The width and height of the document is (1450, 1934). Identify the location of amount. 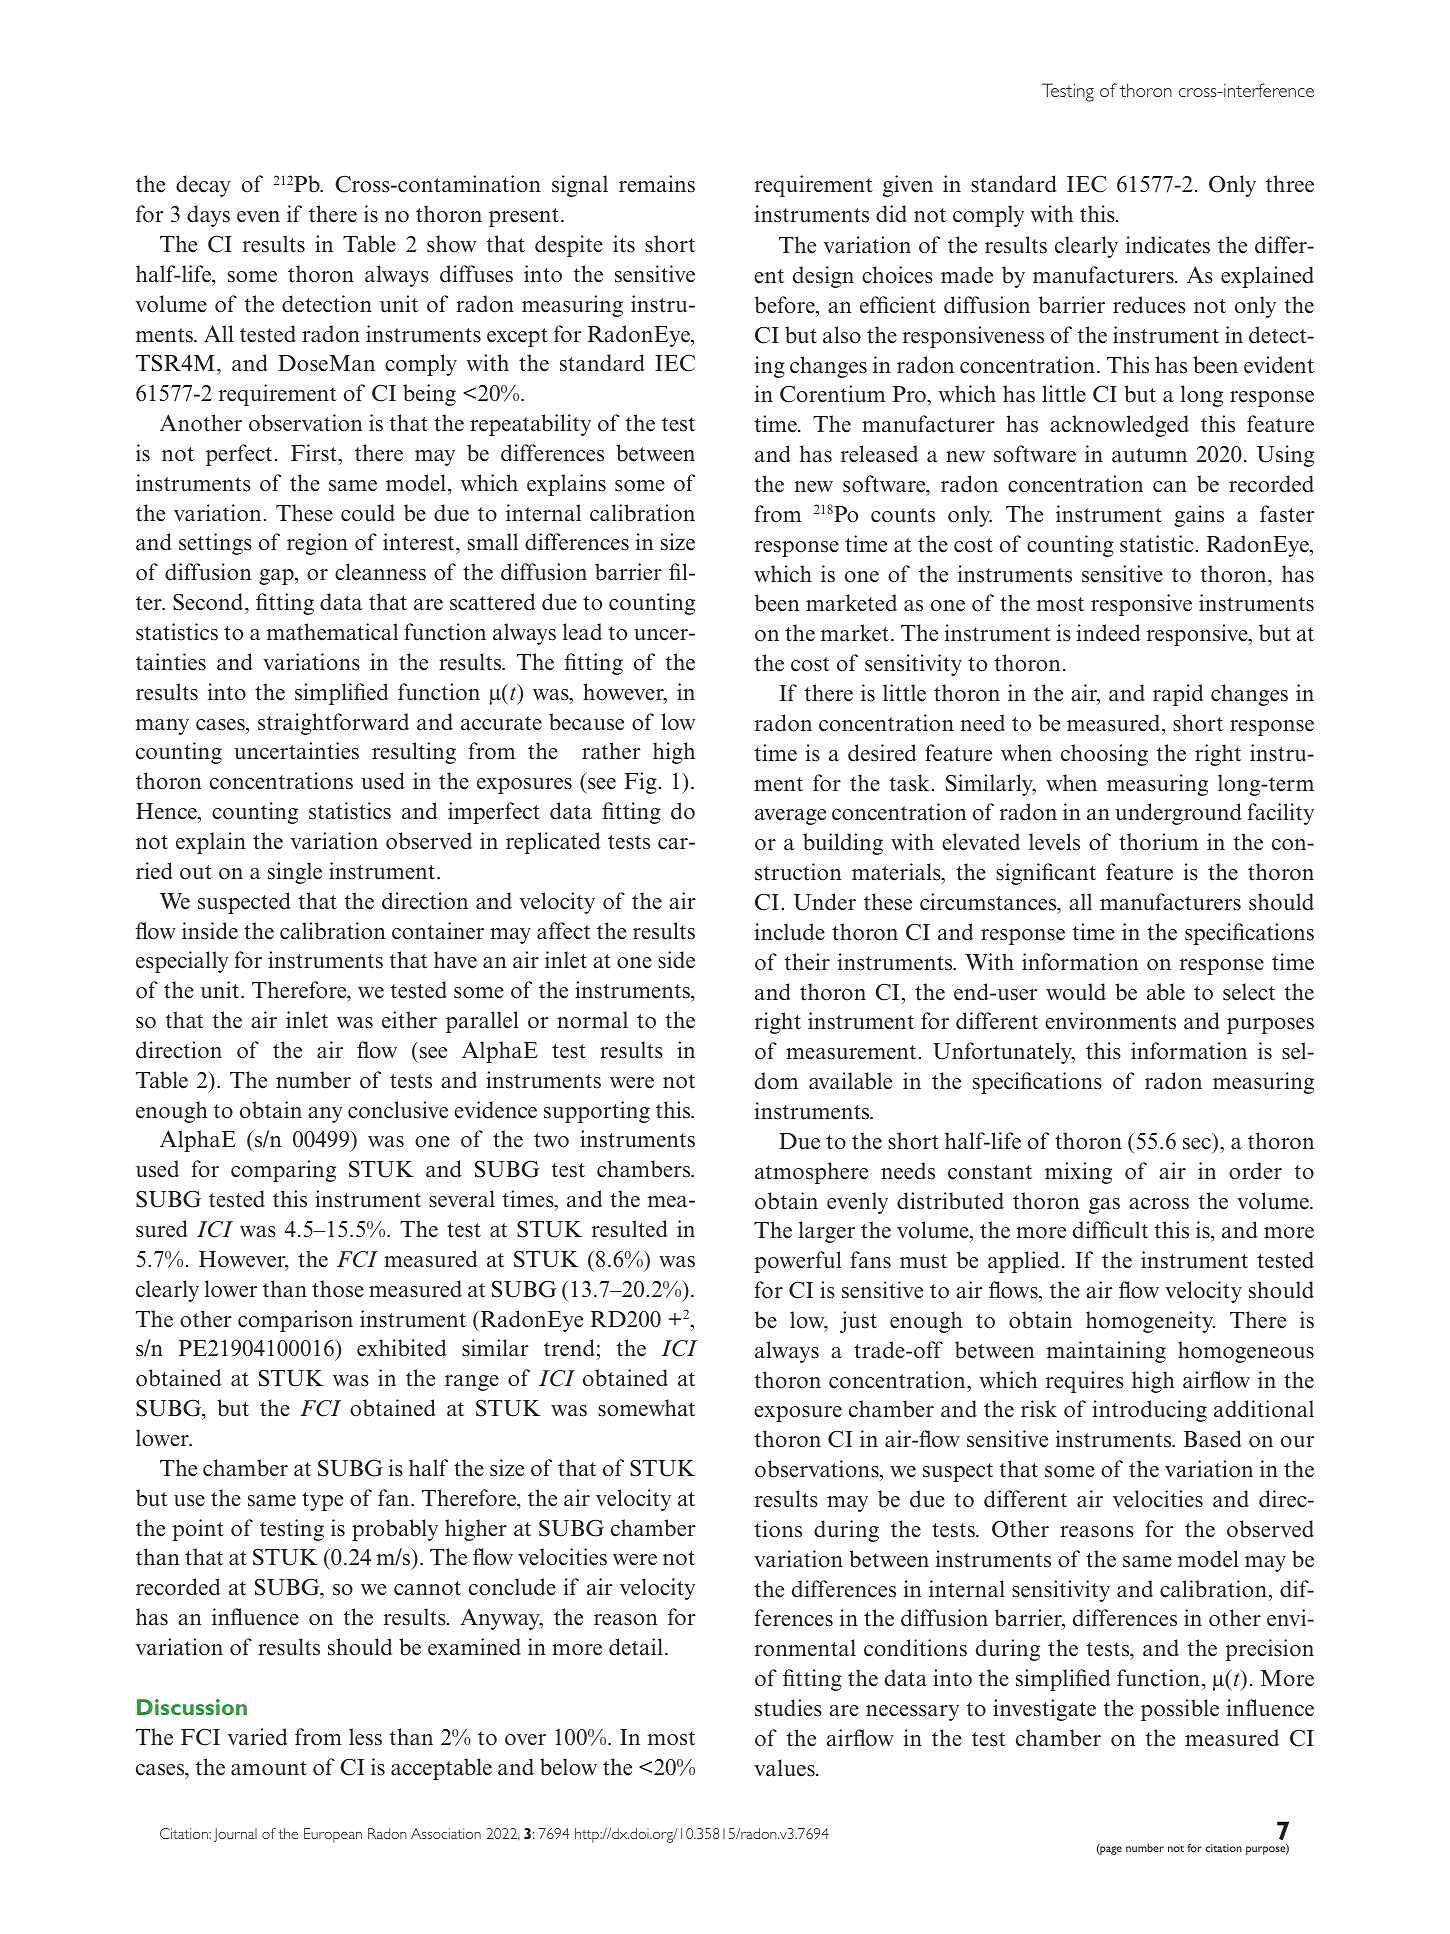
(269, 1768).
